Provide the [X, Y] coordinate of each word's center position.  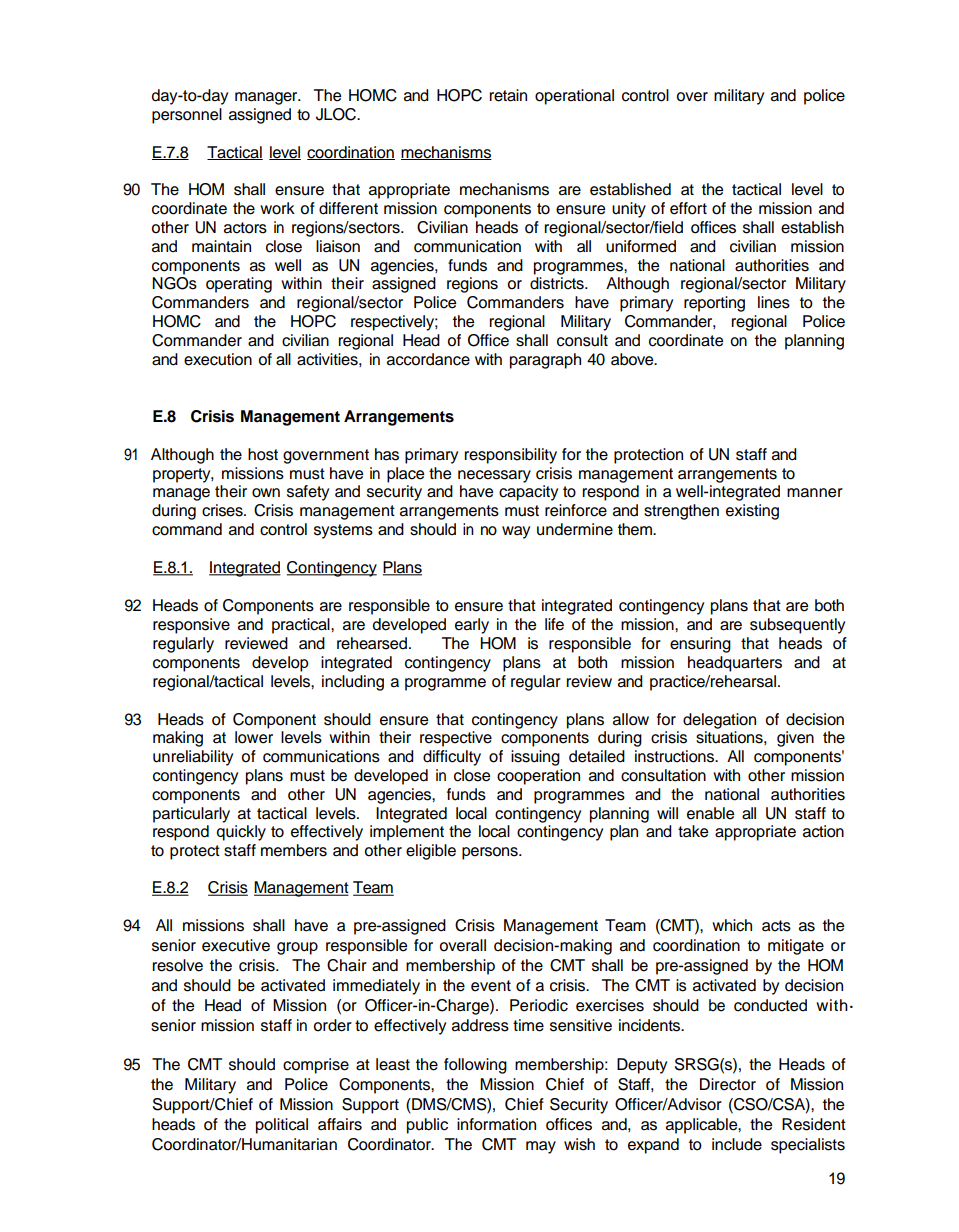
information [496, 1124]
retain [508, 95]
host [263, 454]
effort [688, 208]
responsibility [510, 456]
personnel [187, 116]
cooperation [538, 777]
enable [710, 813]
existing [752, 512]
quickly [241, 833]
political [282, 1126]
